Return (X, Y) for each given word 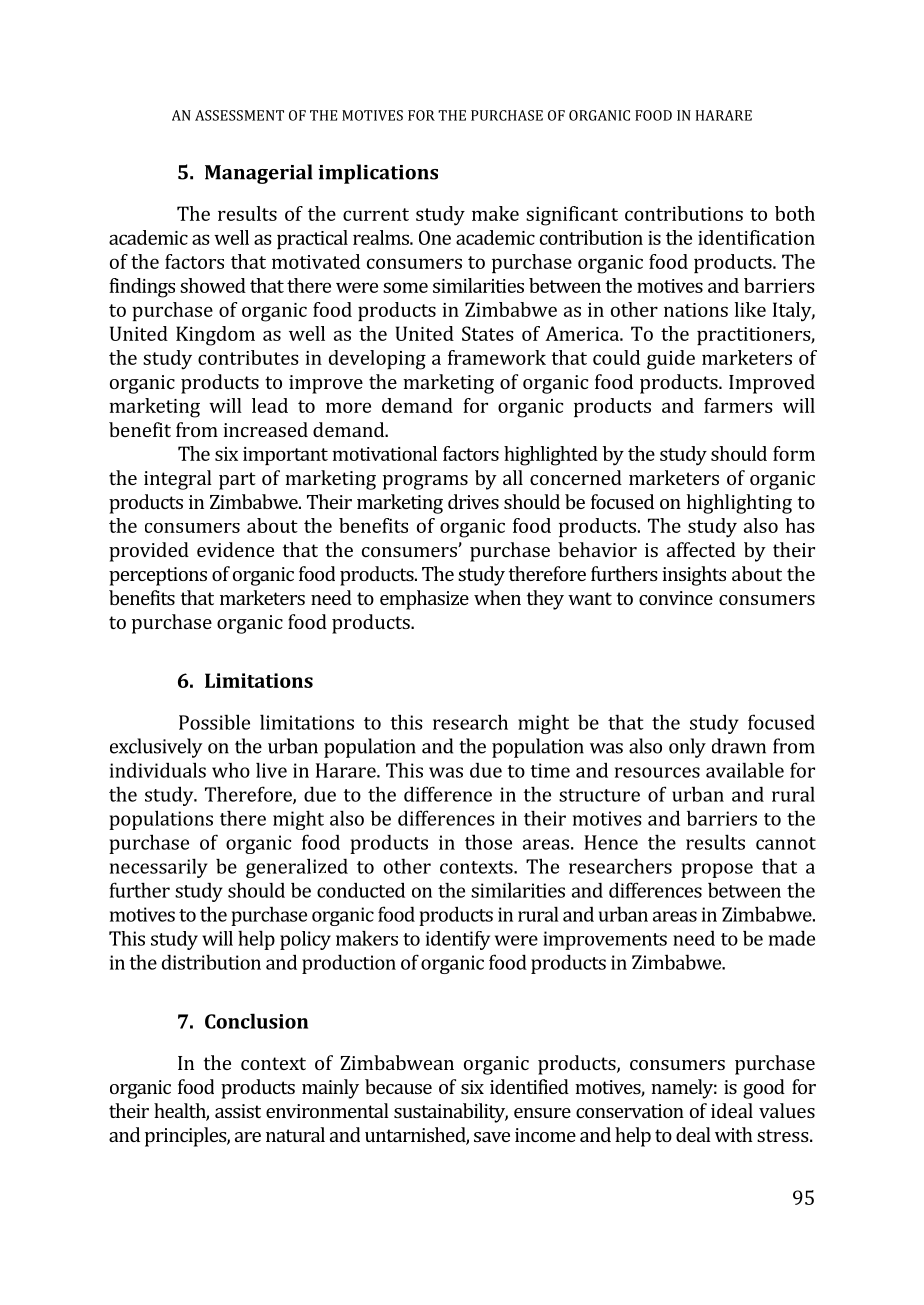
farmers (738, 405)
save (492, 1137)
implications (378, 174)
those (488, 842)
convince (676, 598)
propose (717, 870)
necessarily (159, 868)
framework (497, 357)
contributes (248, 357)
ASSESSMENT (239, 115)
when (497, 597)
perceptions (158, 576)
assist (238, 1111)
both (795, 213)
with (734, 1134)
